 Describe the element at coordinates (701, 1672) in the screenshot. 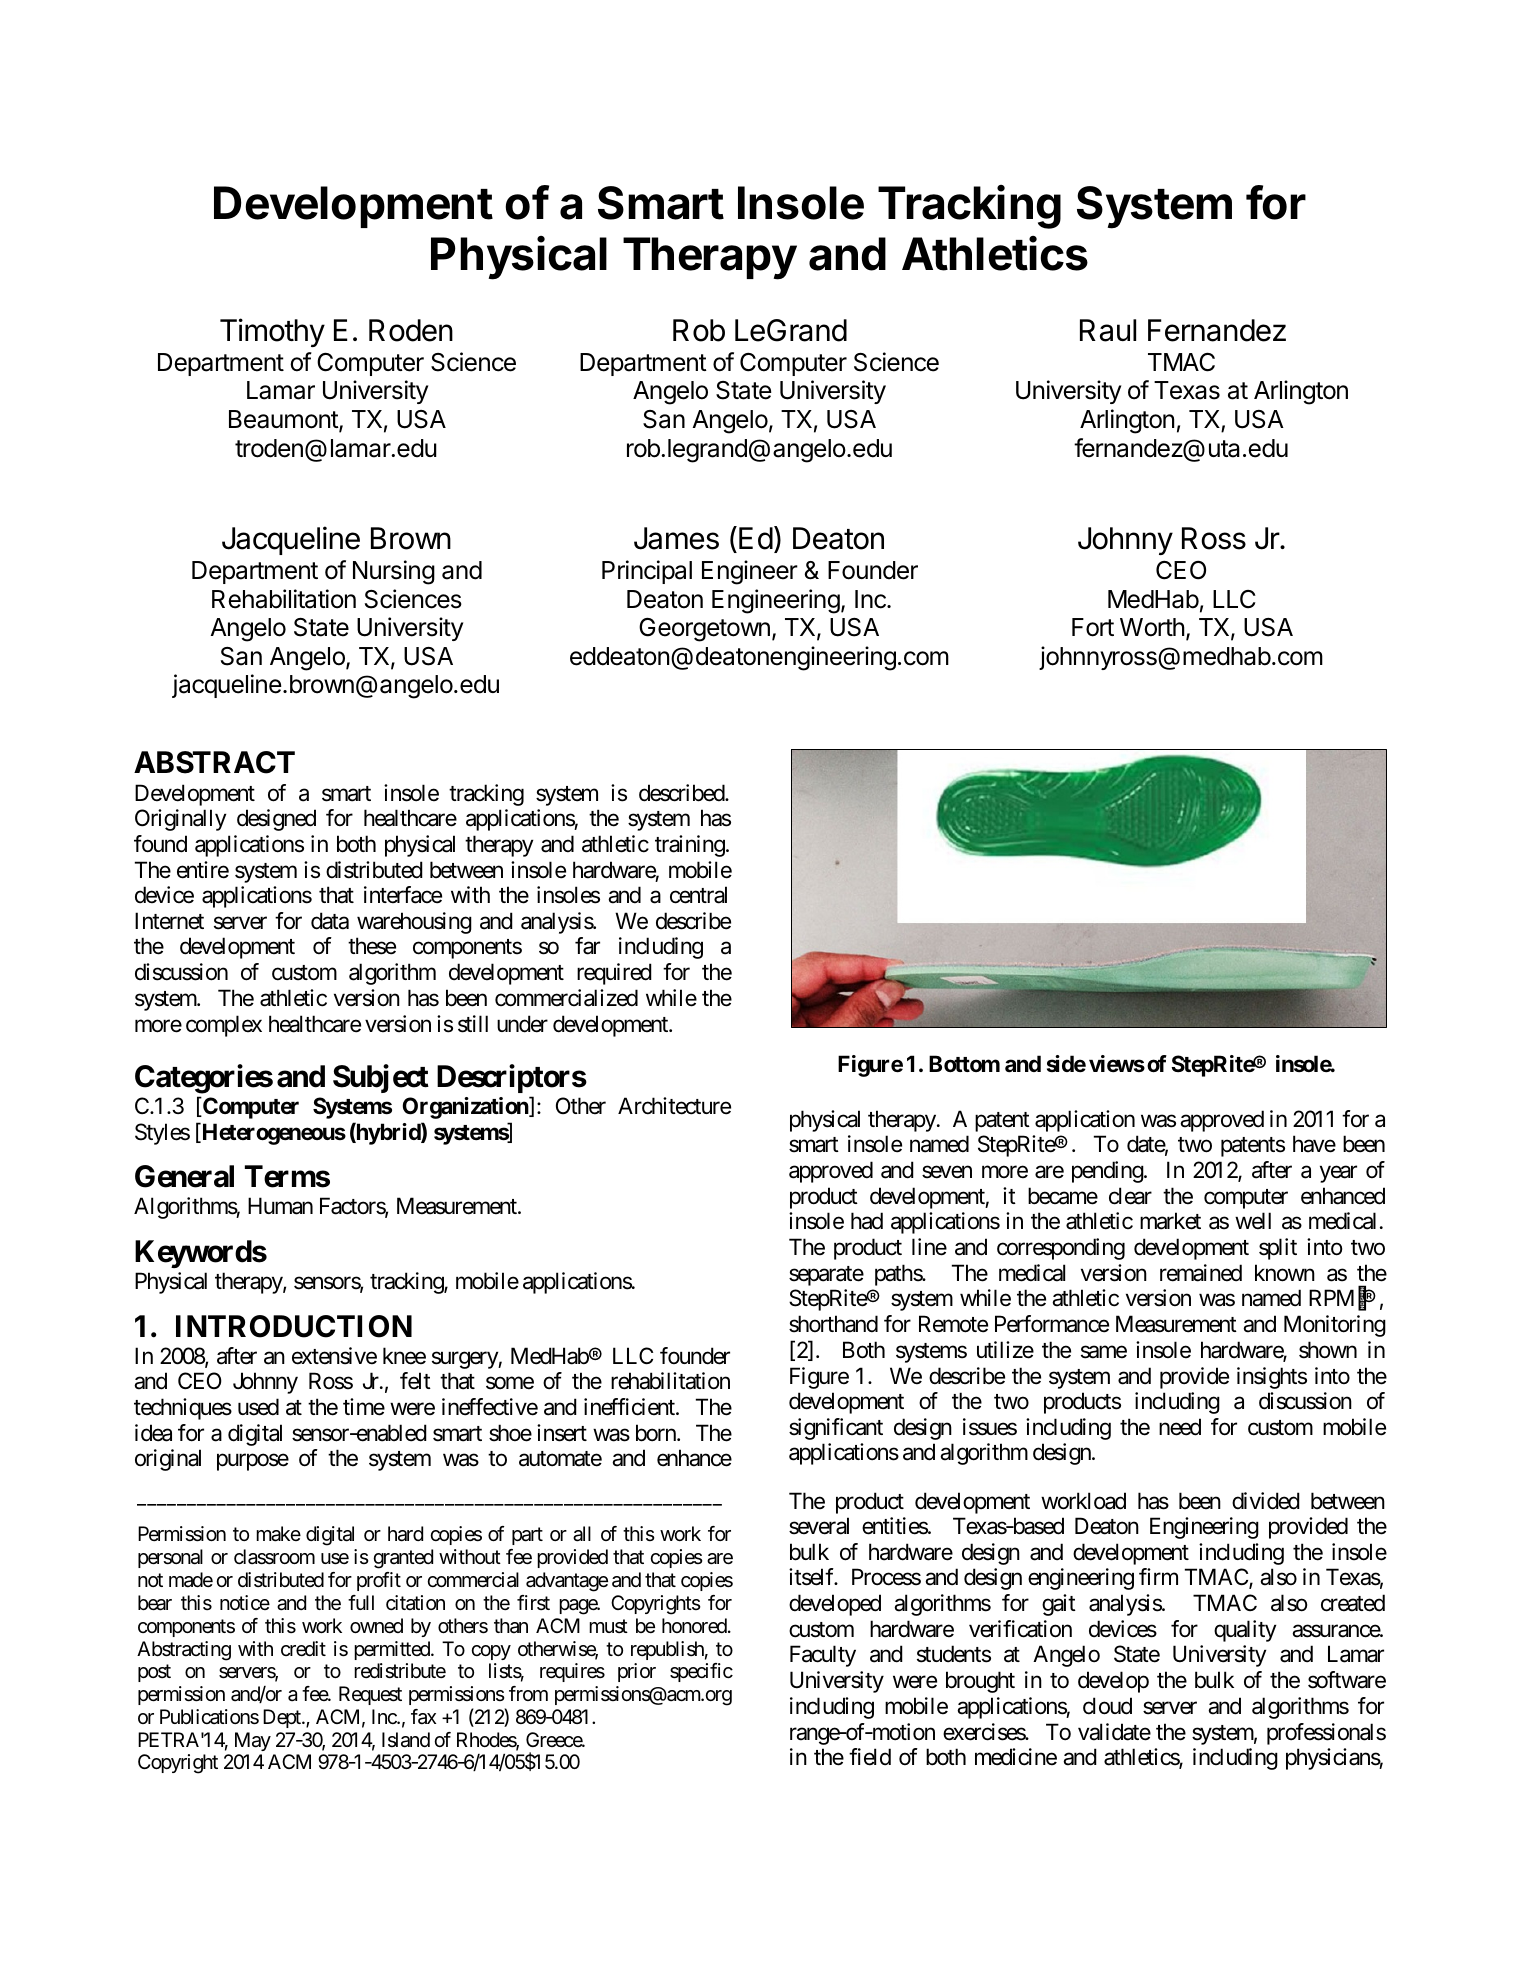

I see `specific` at that location.
